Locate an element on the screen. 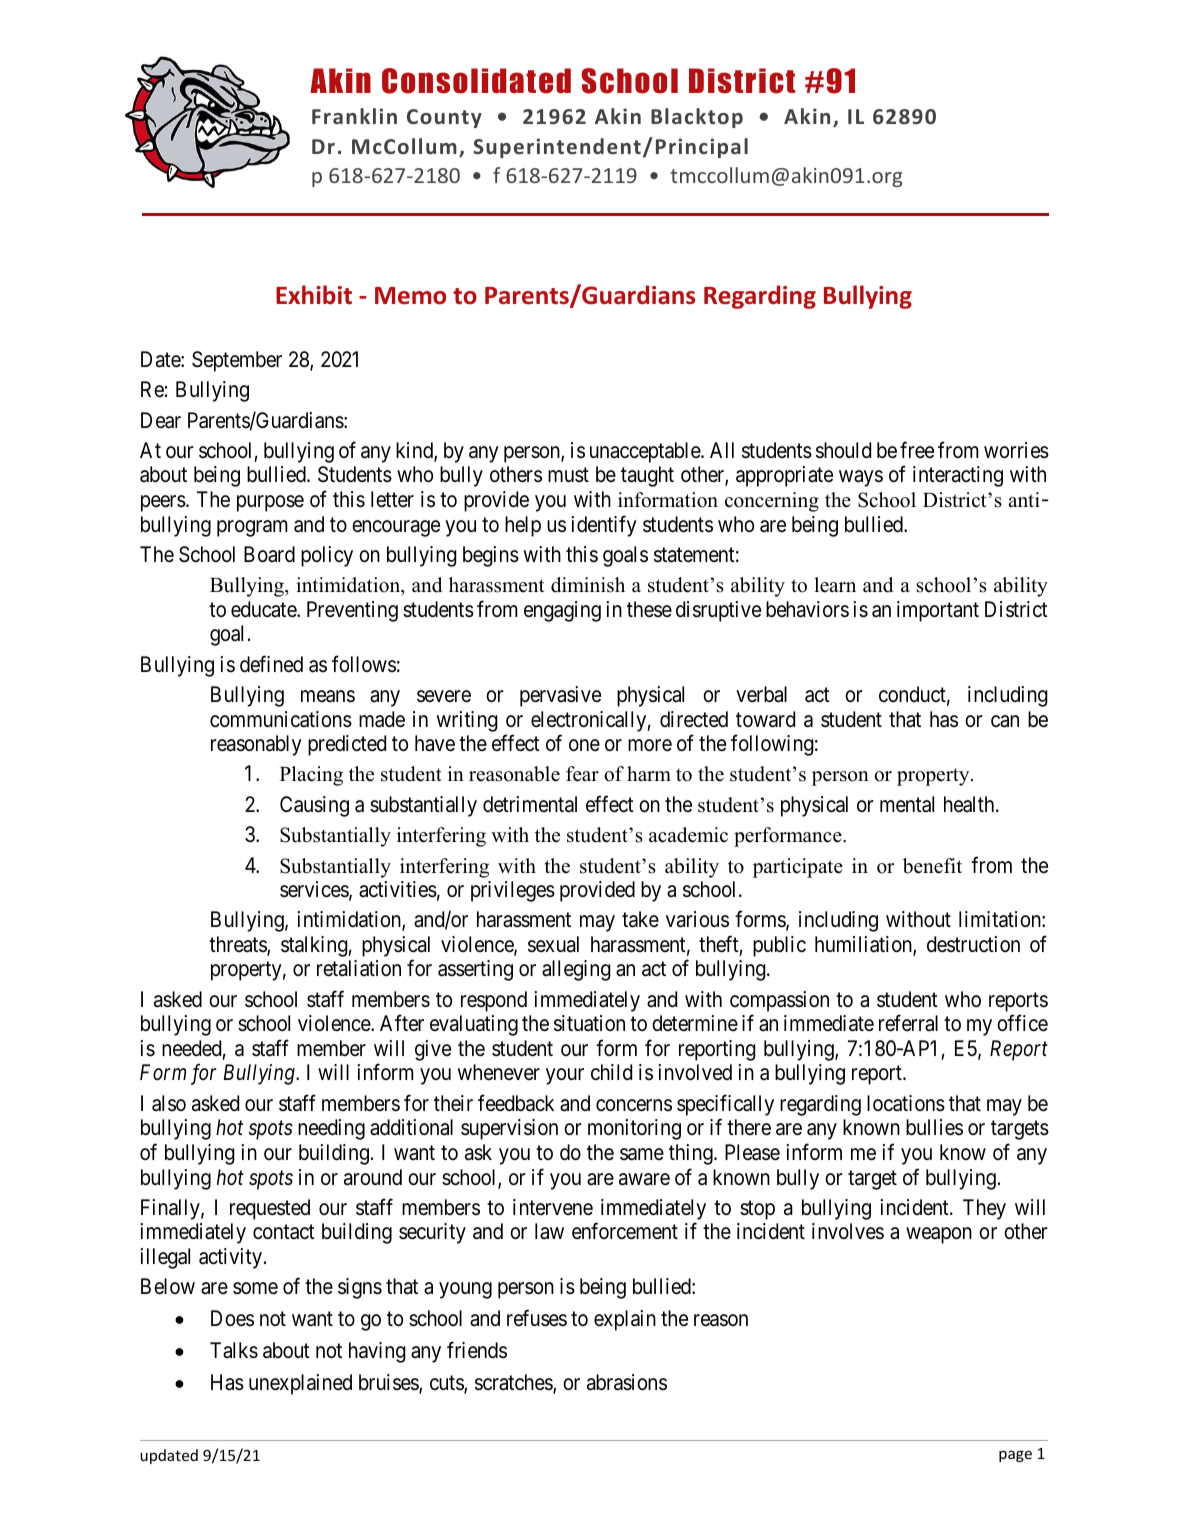 This screenshot has width=1187, height=1536. Blacktop is located at coordinates (697, 118).
